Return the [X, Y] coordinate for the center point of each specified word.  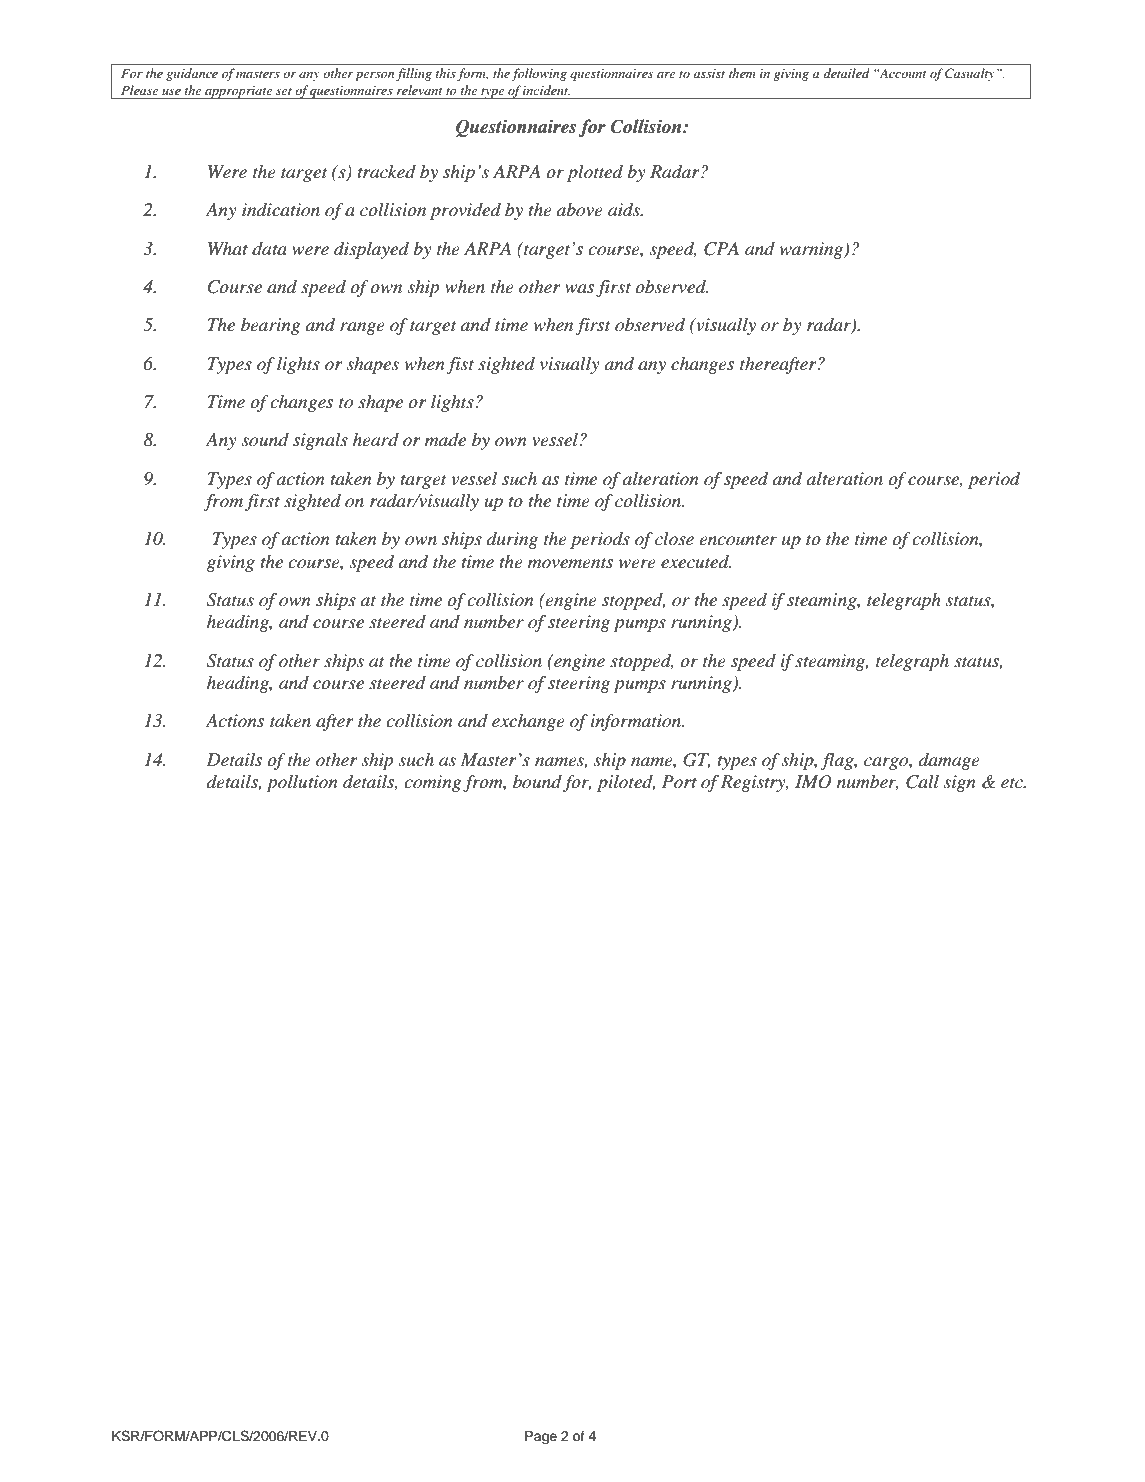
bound [538, 783]
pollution [301, 783]
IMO [813, 782]
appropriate [239, 92]
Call [922, 782]
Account [902, 73]
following [539, 74]
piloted [626, 783]
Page [541, 1437]
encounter [738, 540]
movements [570, 563]
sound [265, 440]
